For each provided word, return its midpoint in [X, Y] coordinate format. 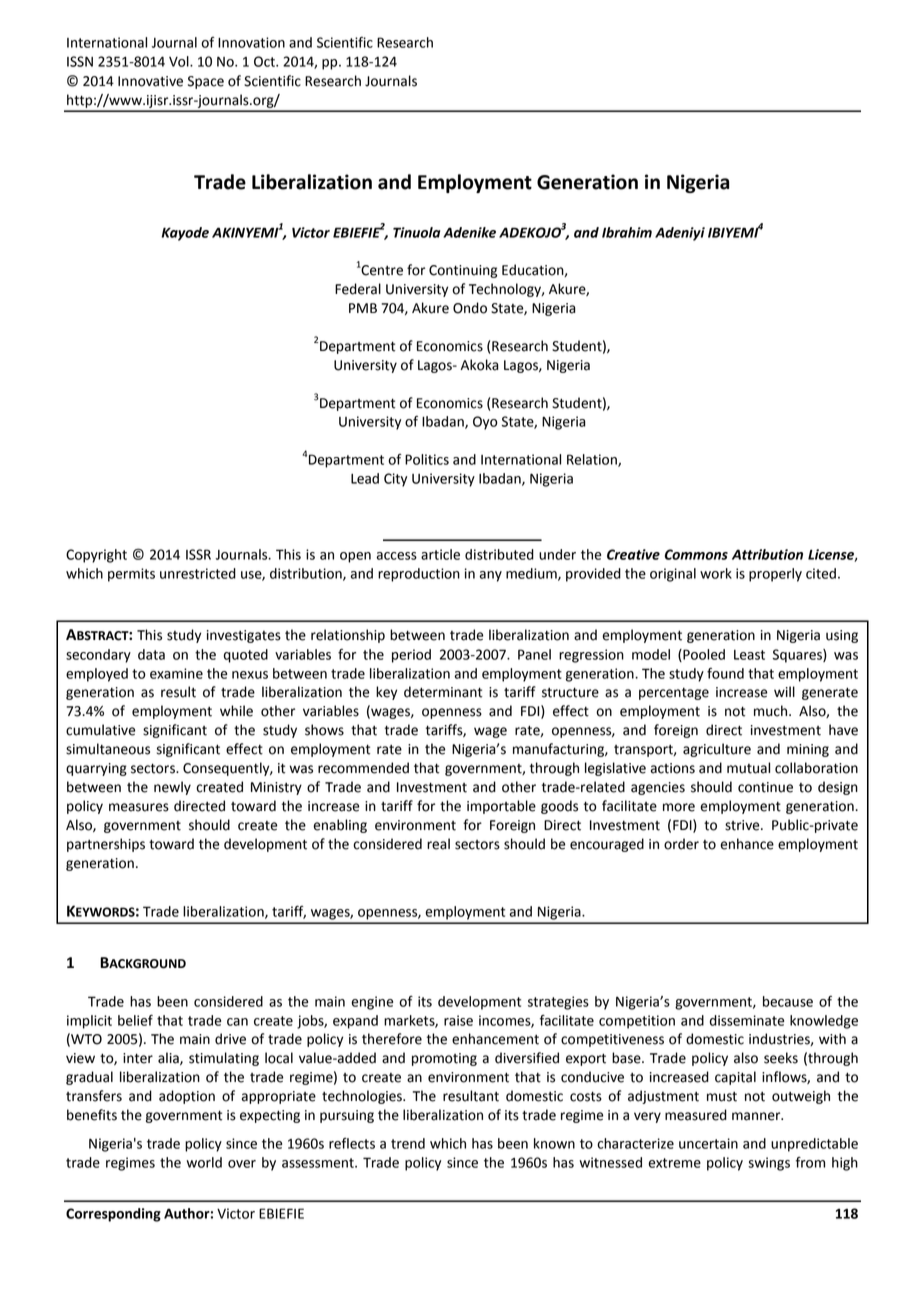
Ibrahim [627, 232]
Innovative [150, 81]
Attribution [767, 554]
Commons [696, 554]
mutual [748, 768]
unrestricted [198, 573]
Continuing [463, 271]
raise [458, 1020]
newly [172, 788]
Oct [265, 61]
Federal [358, 289]
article [440, 554]
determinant [443, 692]
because [788, 1001]
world [204, 1162]
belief [135, 1020]
